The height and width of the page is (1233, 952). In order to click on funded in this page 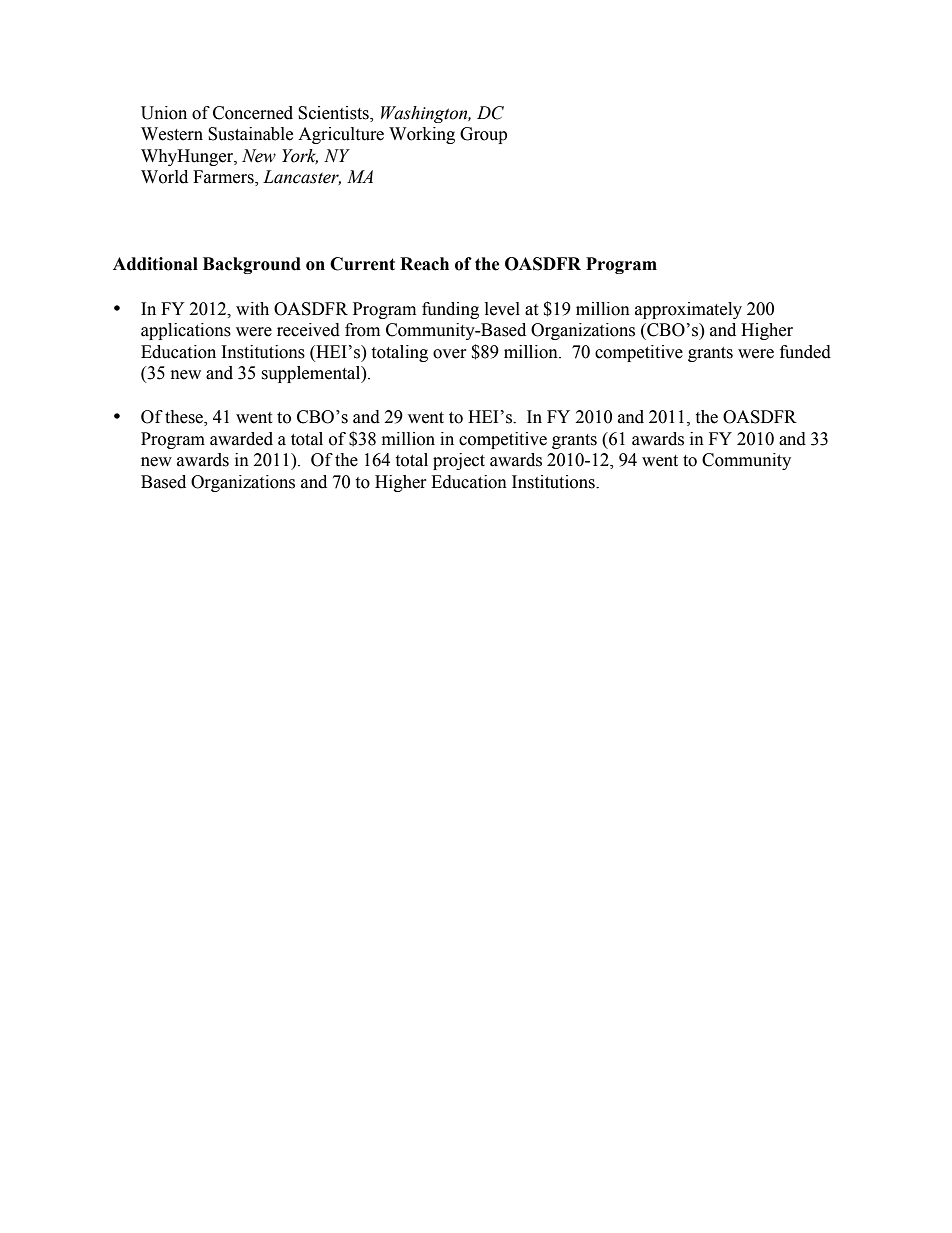, I will do `click(805, 352)`.
